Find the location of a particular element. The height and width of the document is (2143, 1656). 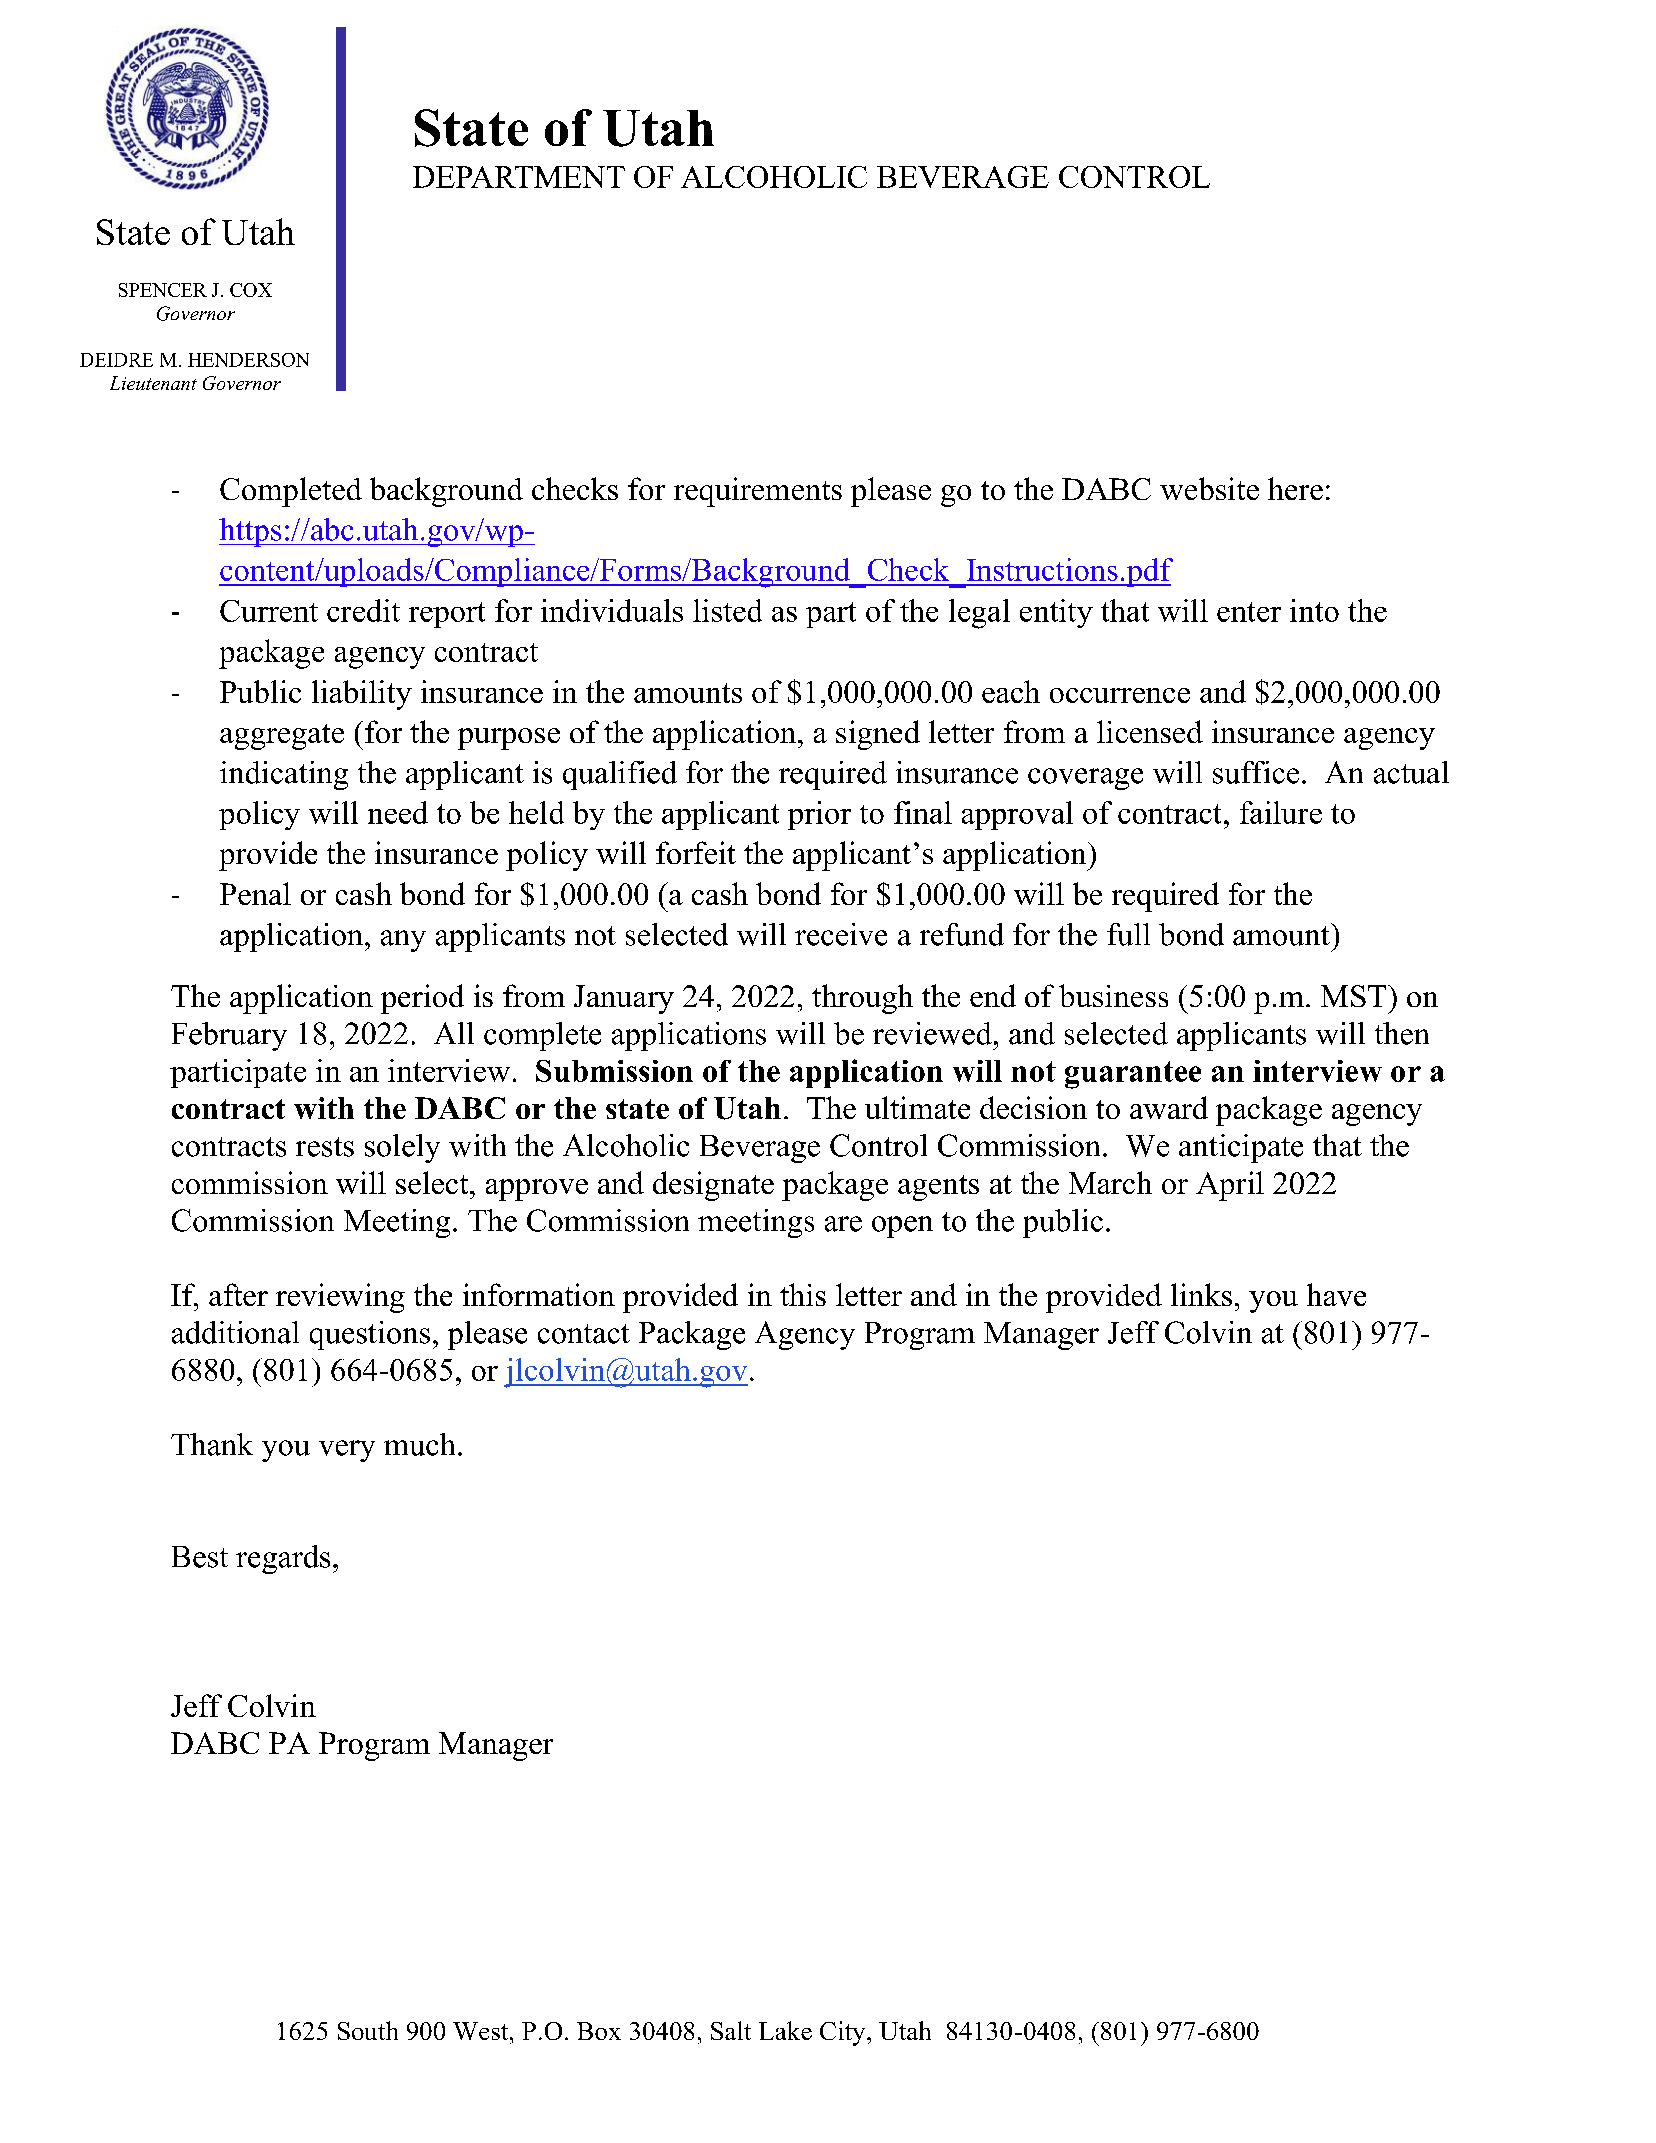

here is located at coordinates (1295, 488).
